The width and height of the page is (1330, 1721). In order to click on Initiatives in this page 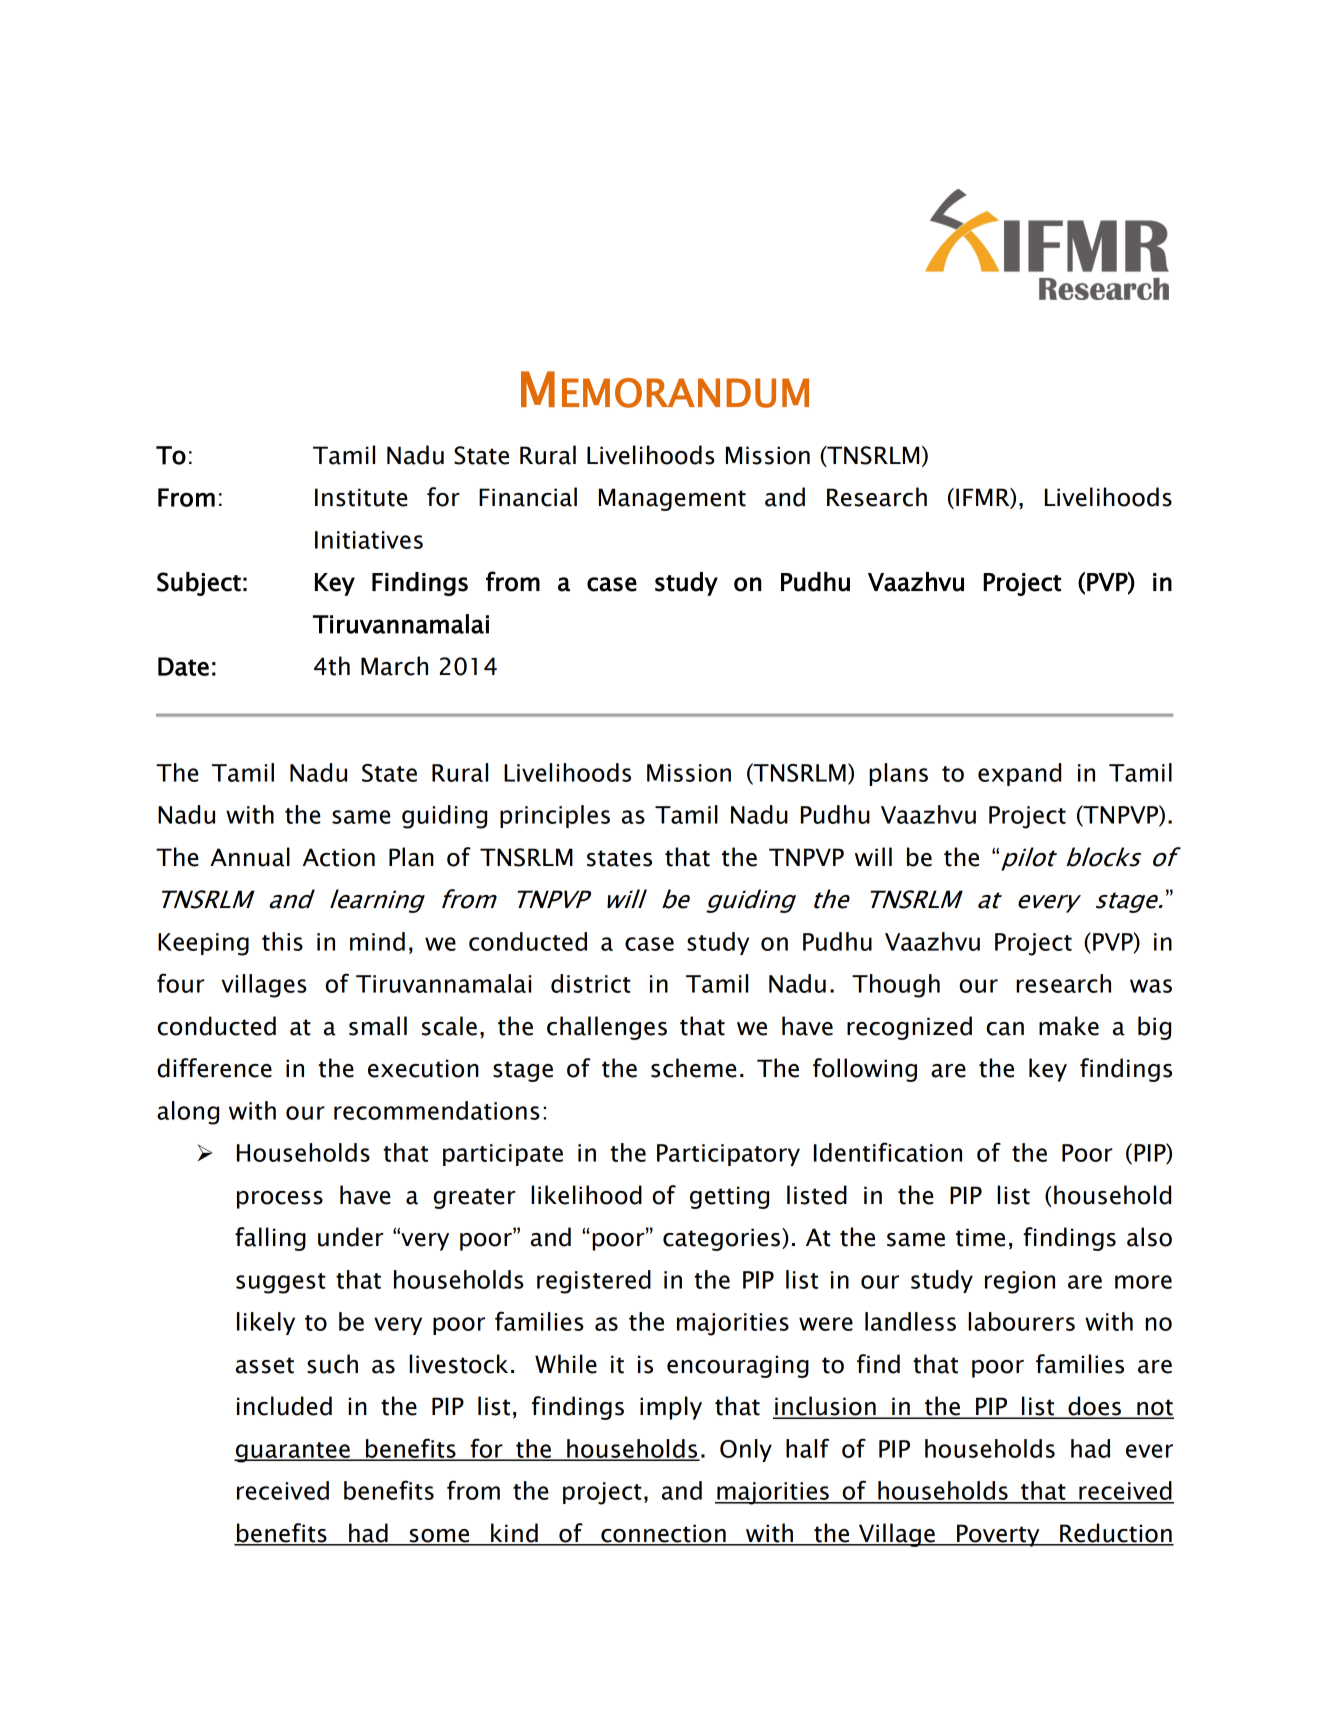, I will do `click(369, 540)`.
